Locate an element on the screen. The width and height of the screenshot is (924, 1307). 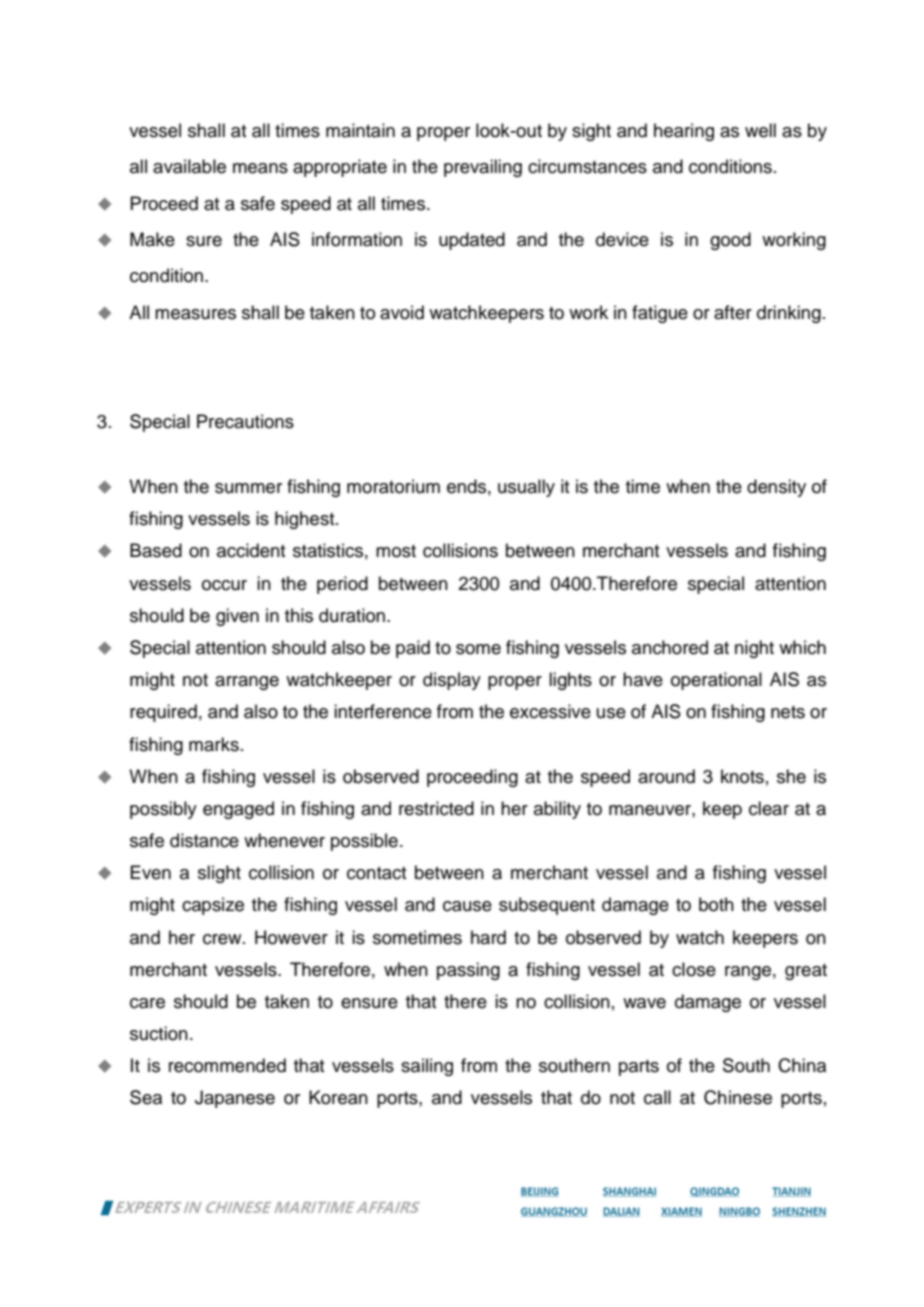
usually is located at coordinates (526, 488).
